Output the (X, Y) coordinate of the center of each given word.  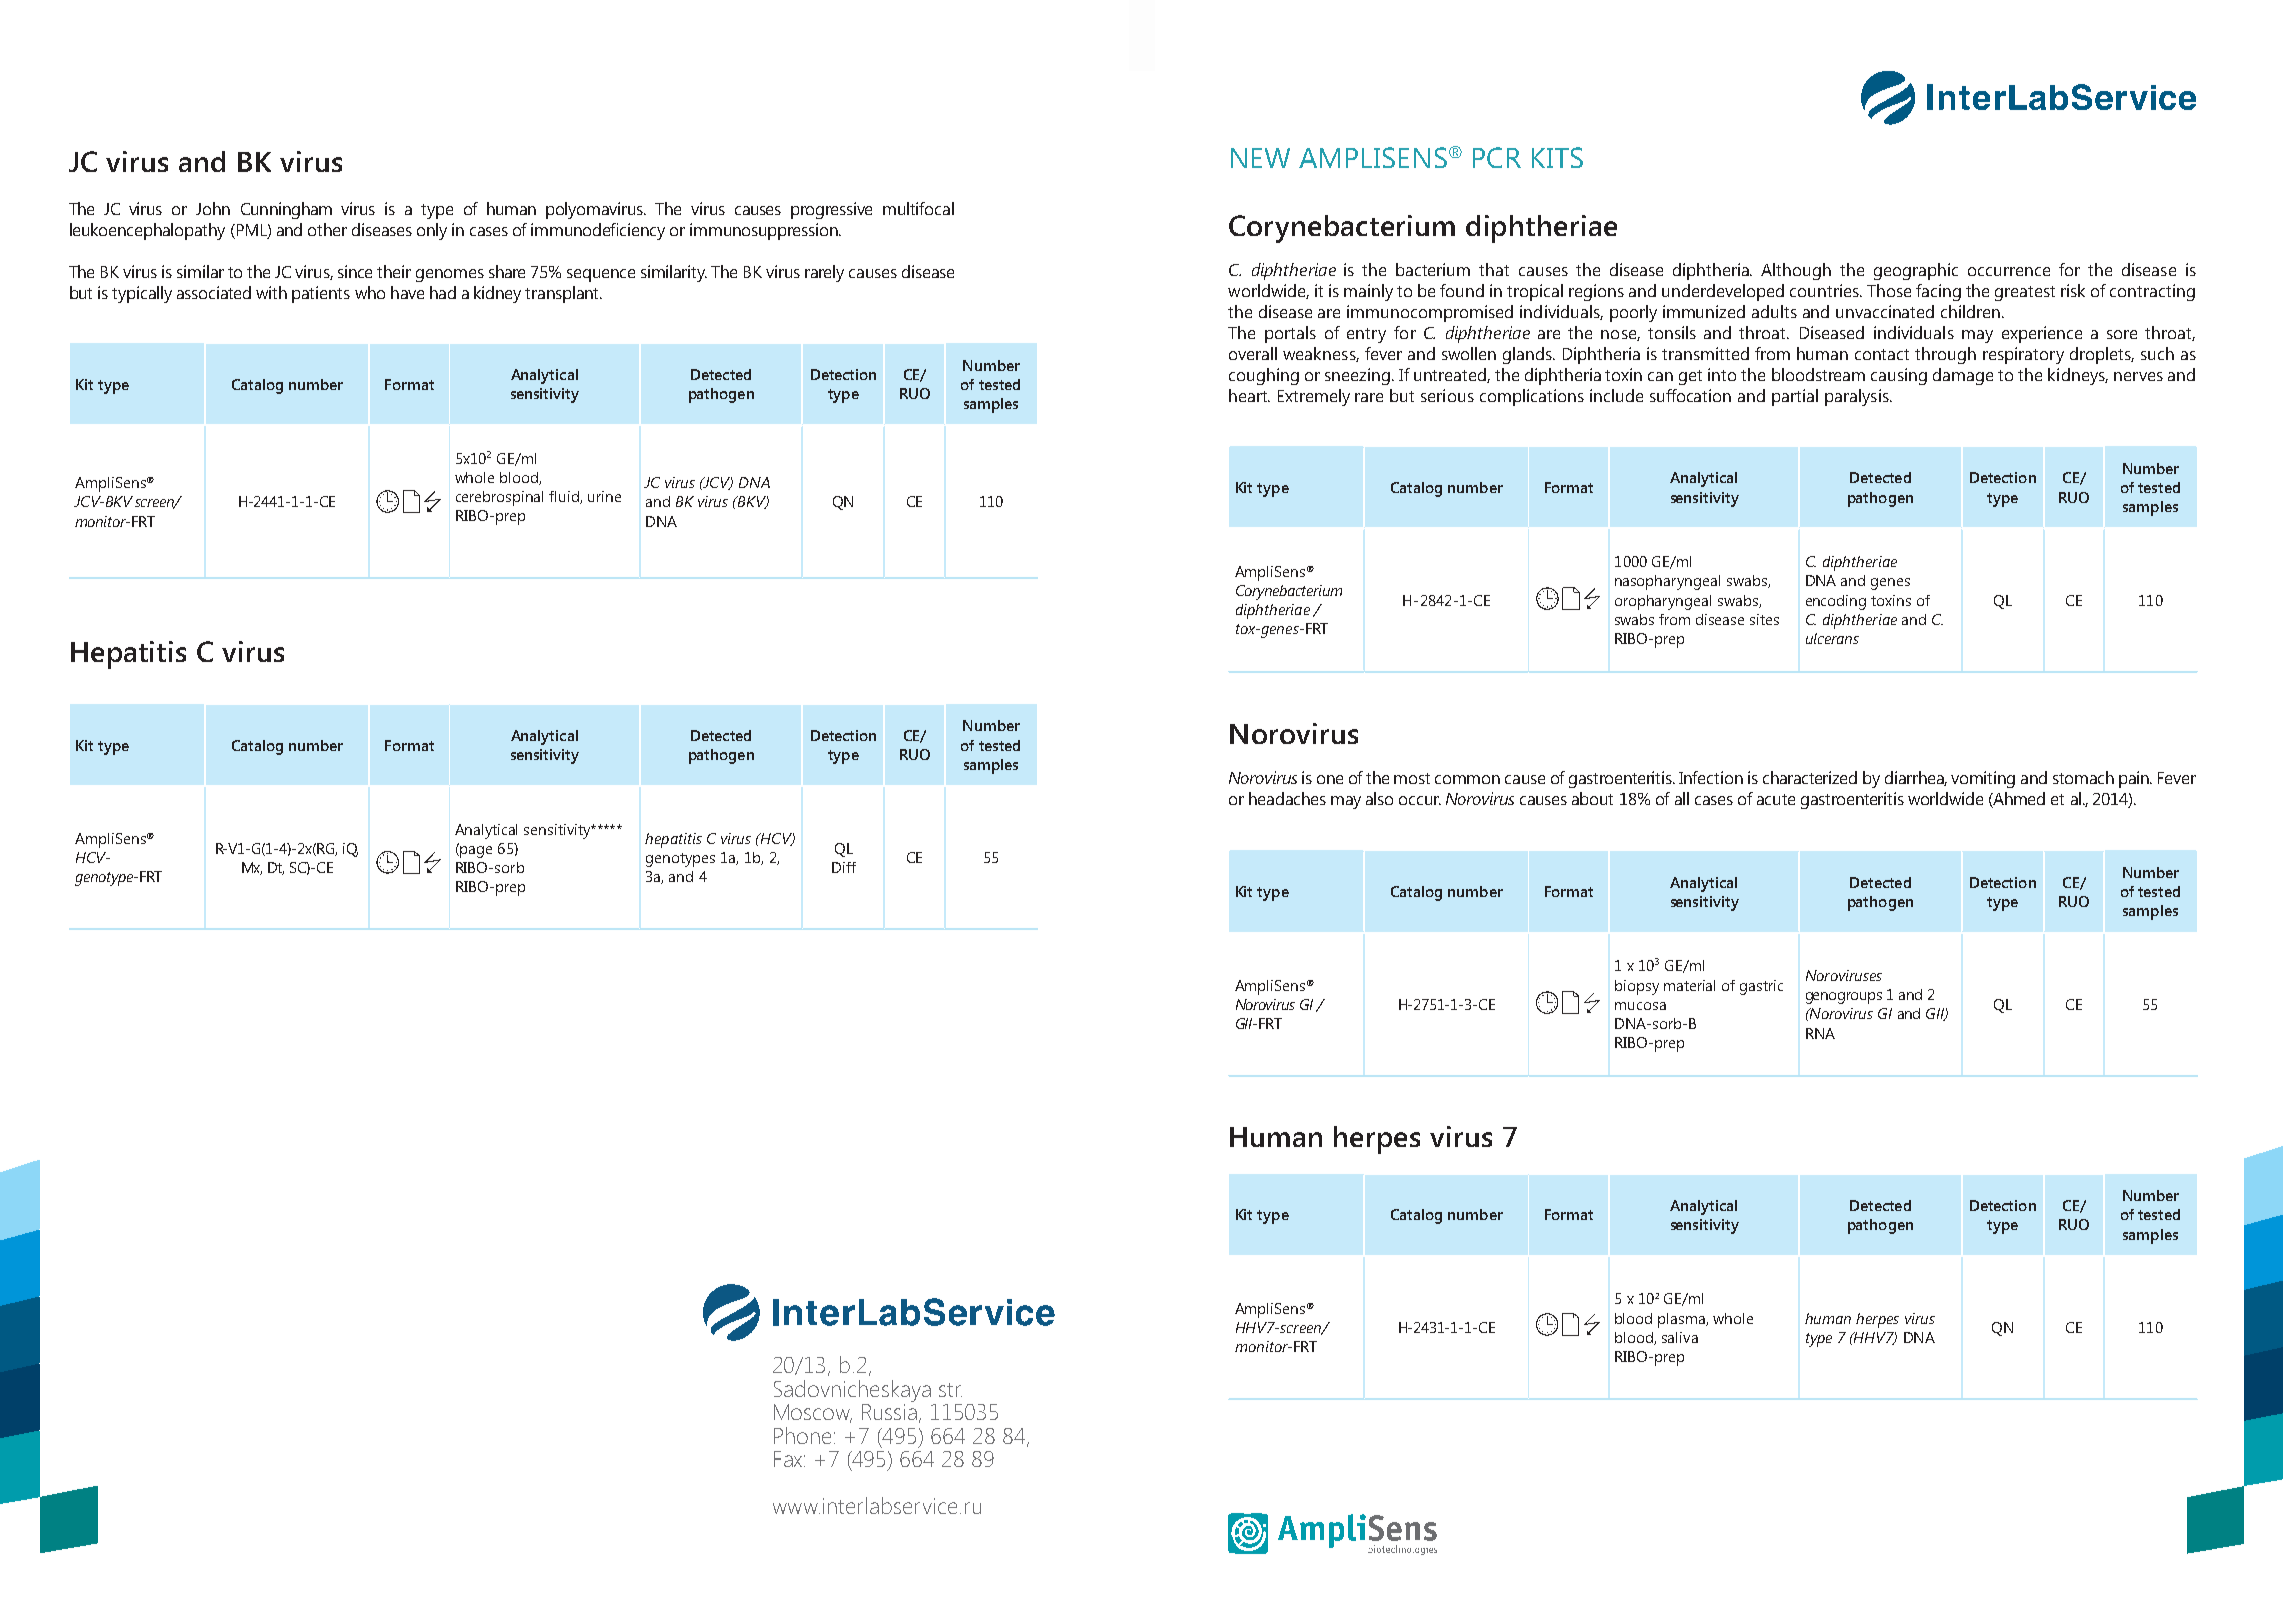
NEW (1260, 158)
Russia (891, 1413)
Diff (844, 867)
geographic (1916, 271)
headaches (1287, 798)
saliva (1680, 1337)
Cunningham (286, 210)
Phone (802, 1435)
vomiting (1983, 779)
